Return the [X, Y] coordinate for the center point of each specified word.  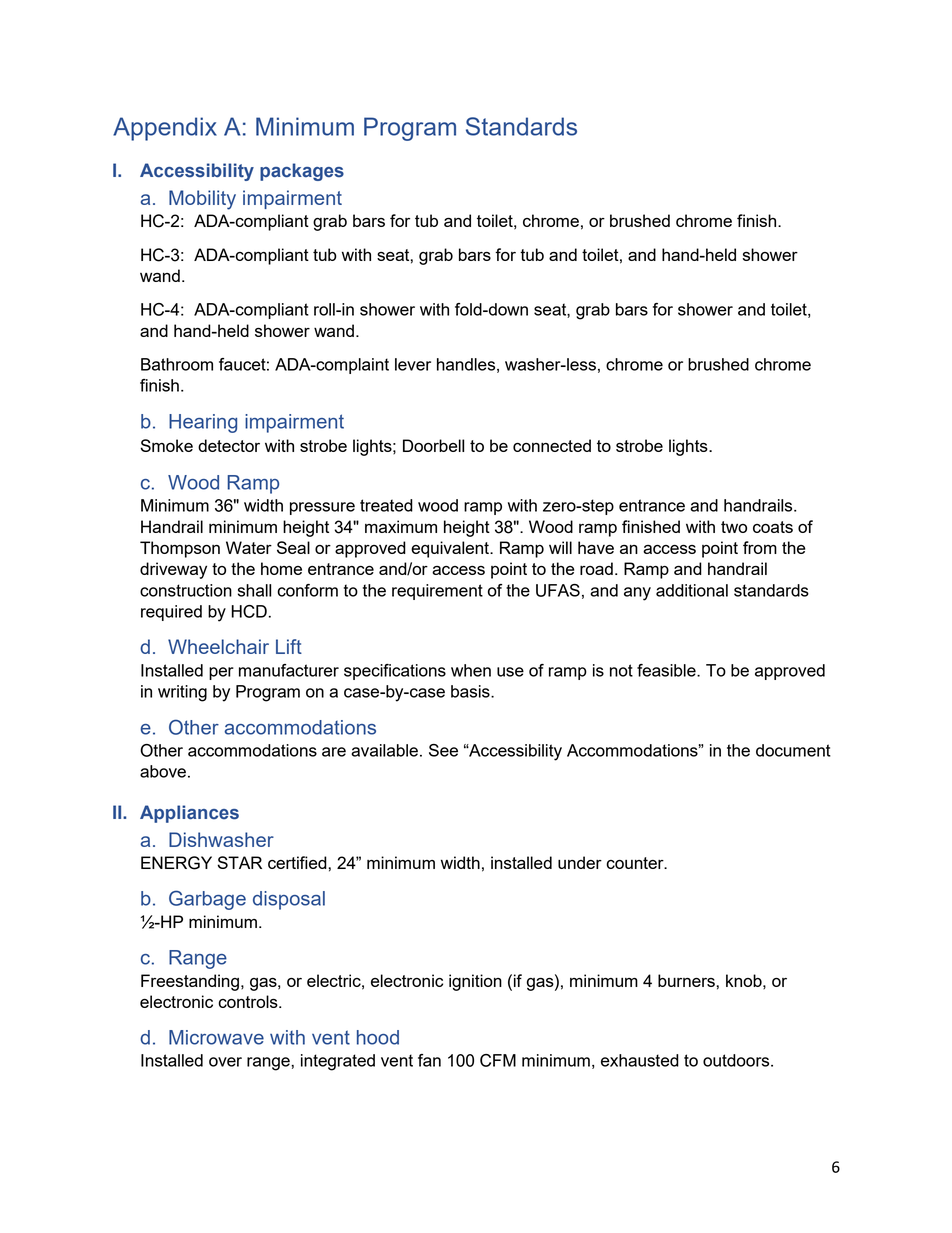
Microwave [216, 1037]
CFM [498, 1060]
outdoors [737, 1060]
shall [254, 590]
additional [692, 590]
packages [302, 172]
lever [413, 364]
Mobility [202, 200]
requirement [437, 592]
